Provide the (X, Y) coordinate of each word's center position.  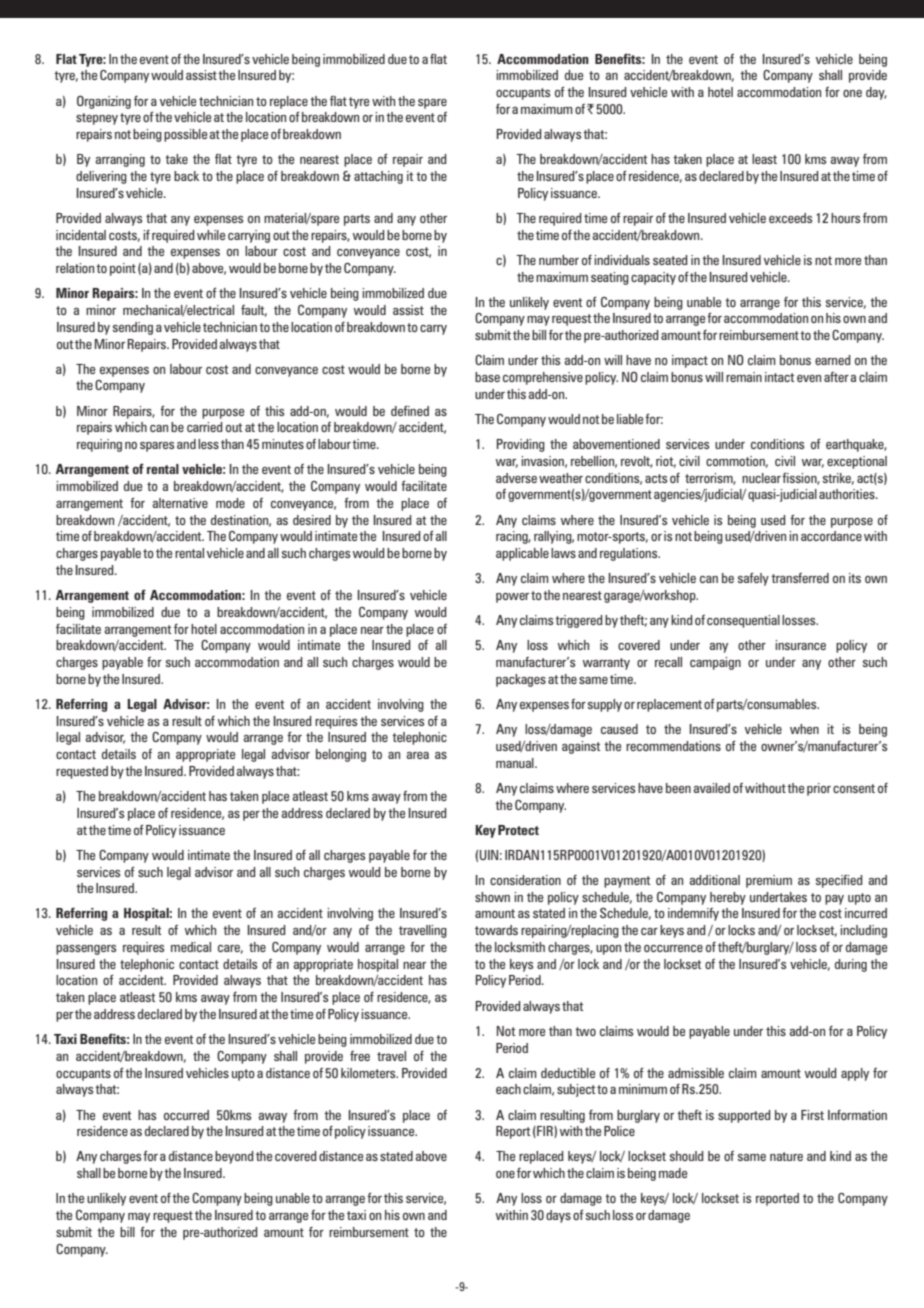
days (558, 1216)
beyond (234, 1157)
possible (185, 135)
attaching (378, 177)
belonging (341, 755)
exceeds (790, 218)
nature (786, 1156)
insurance (800, 645)
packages (521, 680)
